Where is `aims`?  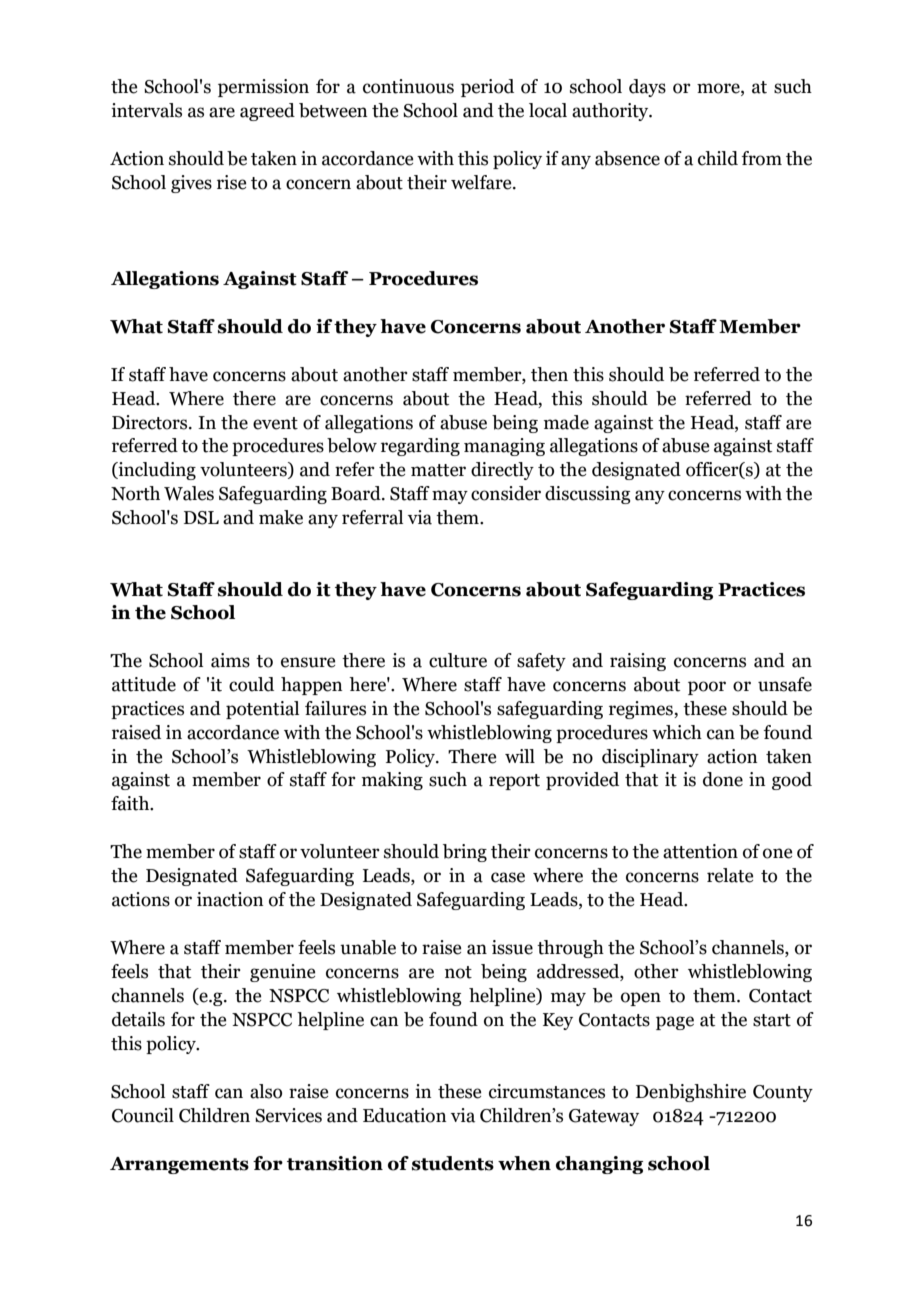
aims is located at coordinates (230, 660).
